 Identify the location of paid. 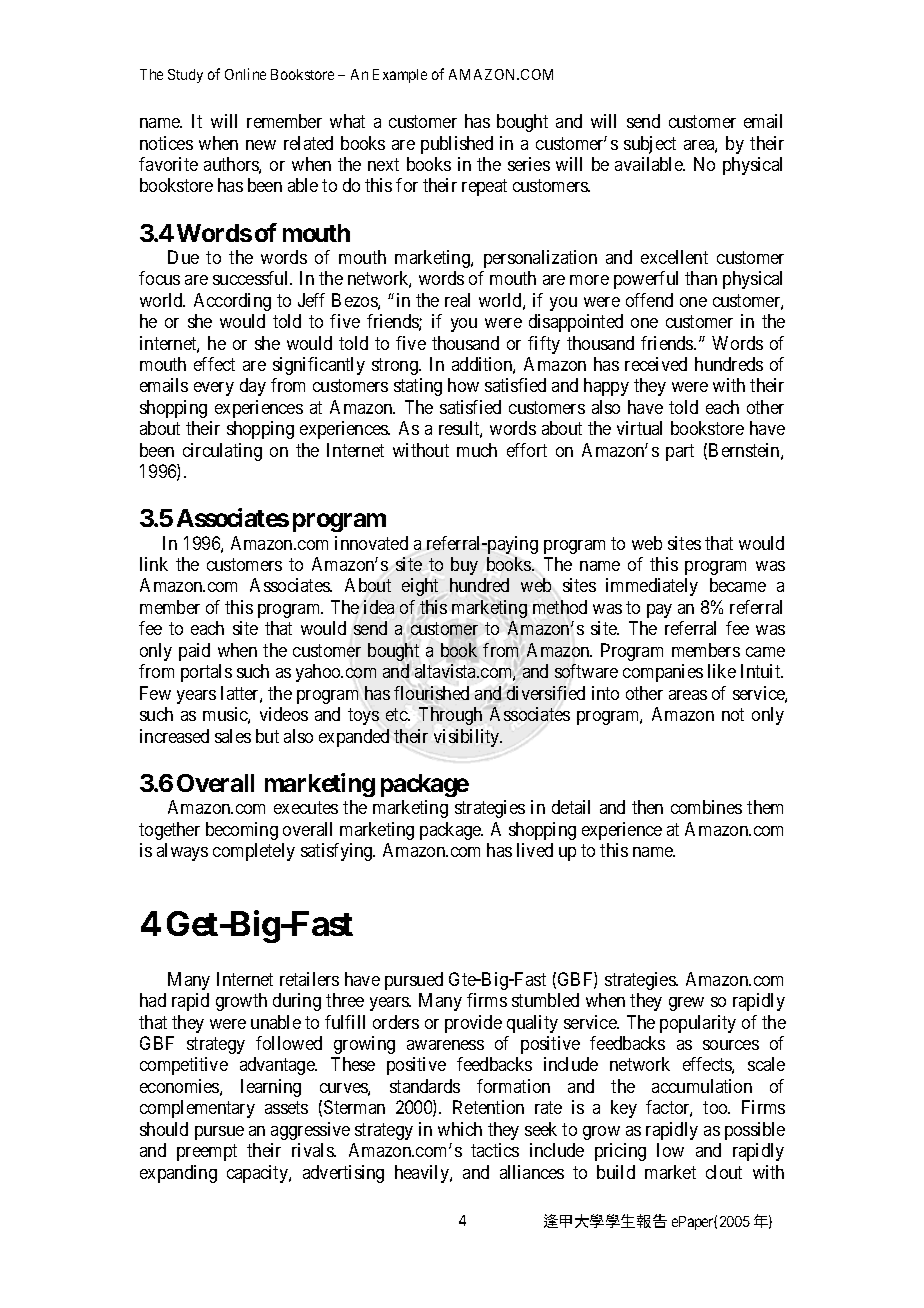
(194, 652).
